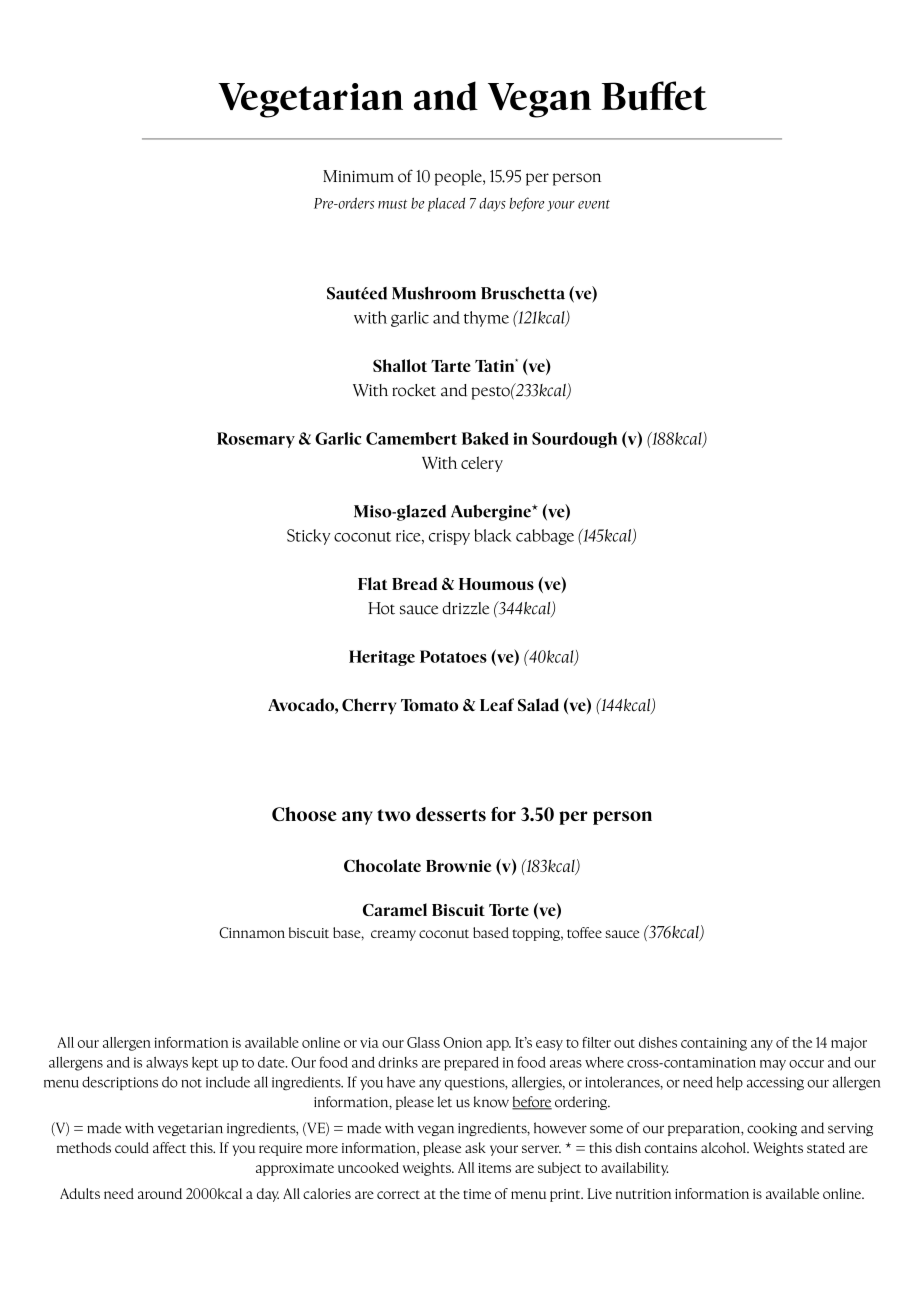 This screenshot has width=924, height=1311. Describe the element at coordinates (358, 176) in the screenshot. I see `Minimum` at that location.
